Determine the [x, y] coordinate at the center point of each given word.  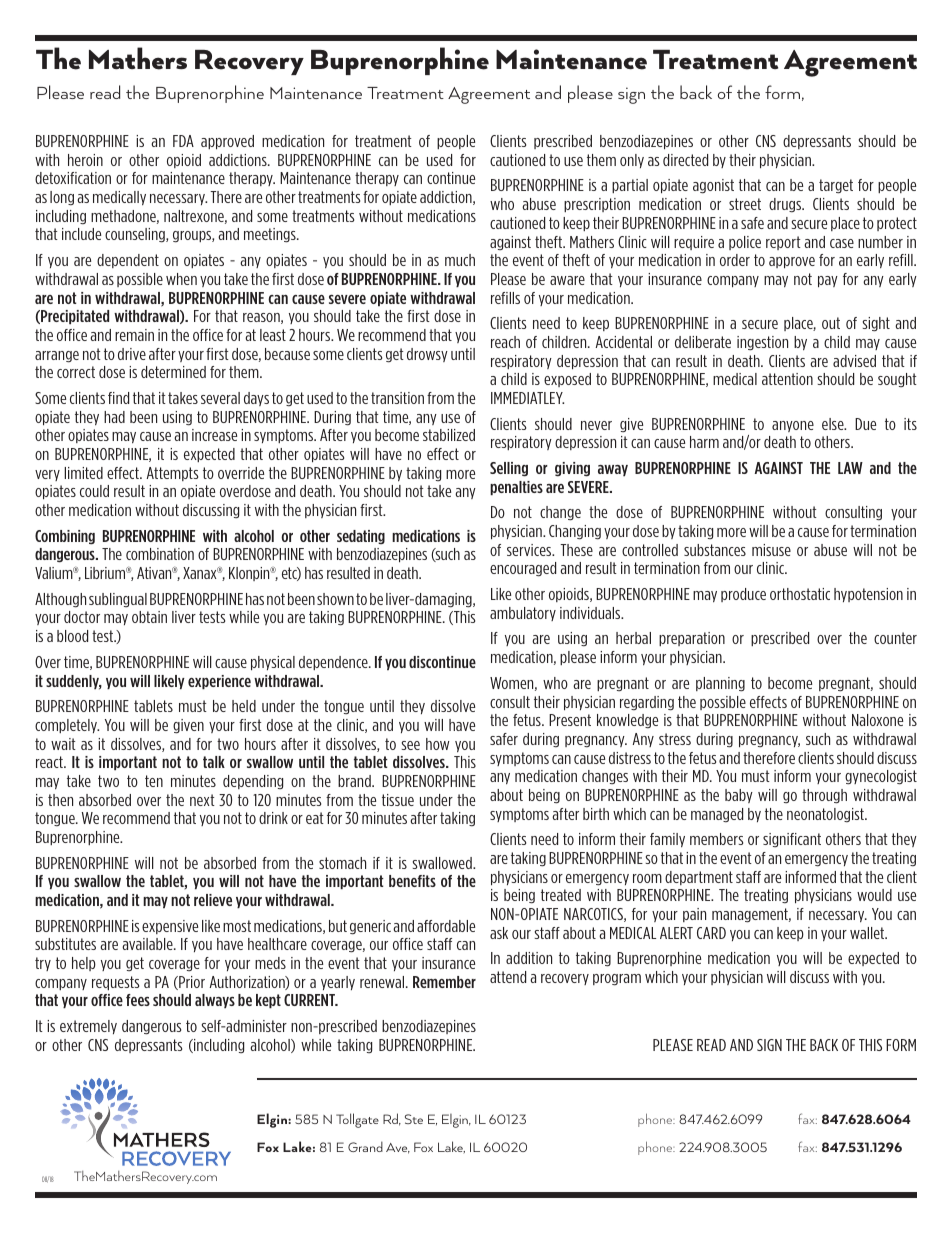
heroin [85, 160]
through [824, 796]
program [617, 980]
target [836, 186]
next [202, 800]
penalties [516, 488]
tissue [398, 800]
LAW [850, 468]
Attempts [172, 474]
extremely [88, 1027]
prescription [597, 205]
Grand [365, 1146]
